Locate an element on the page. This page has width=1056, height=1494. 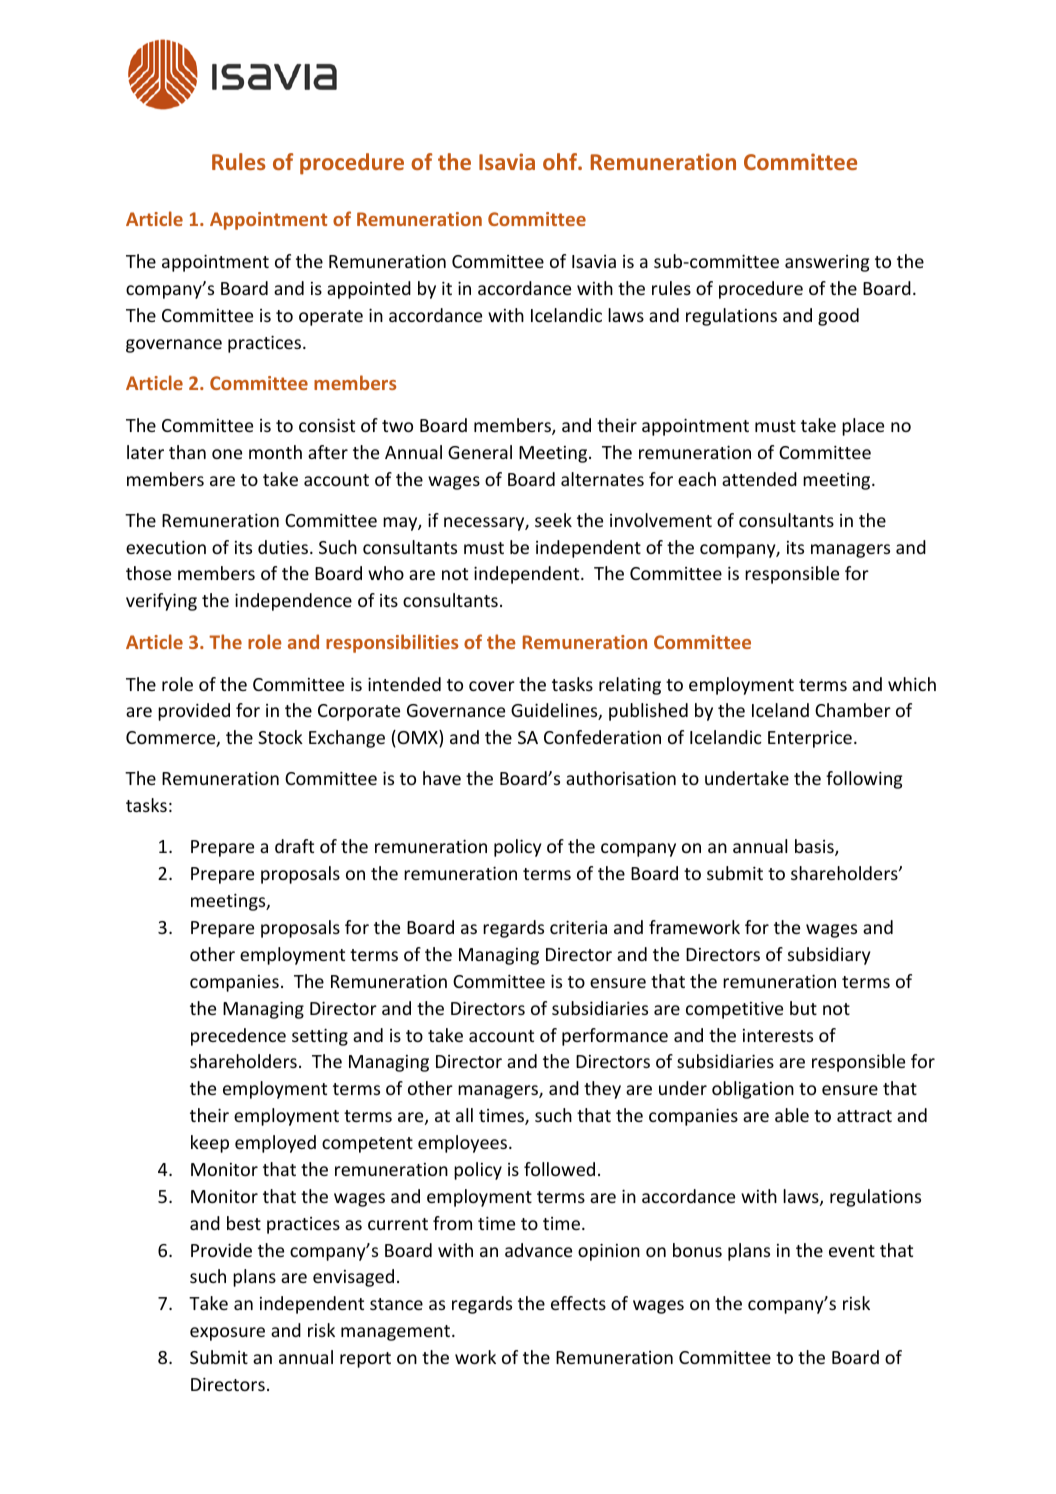
operate is located at coordinates (331, 318).
